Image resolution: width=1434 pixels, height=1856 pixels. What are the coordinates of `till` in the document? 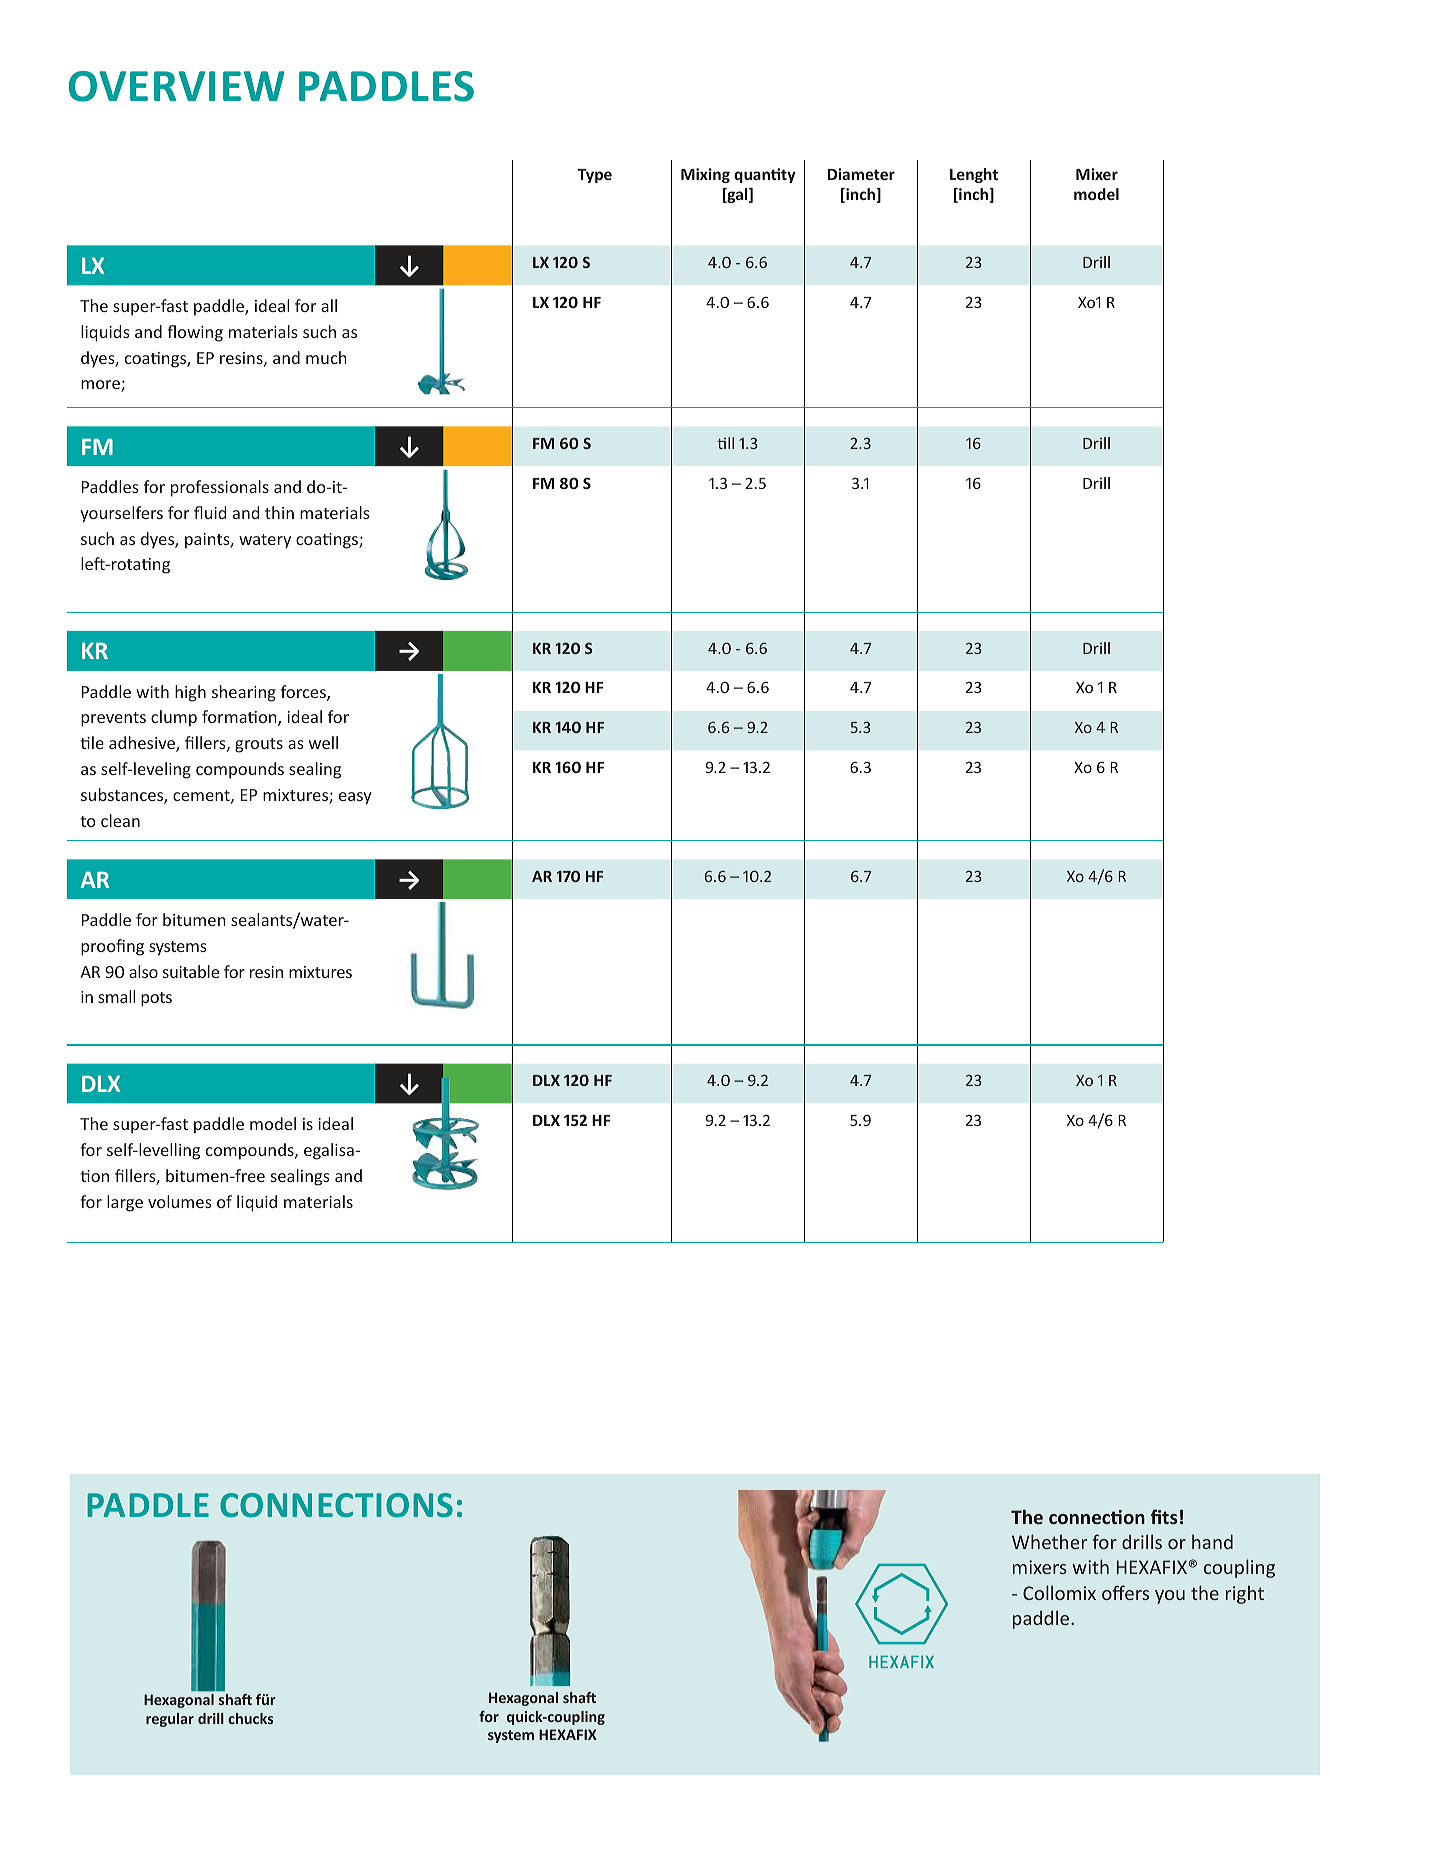 It's located at (725, 443).
